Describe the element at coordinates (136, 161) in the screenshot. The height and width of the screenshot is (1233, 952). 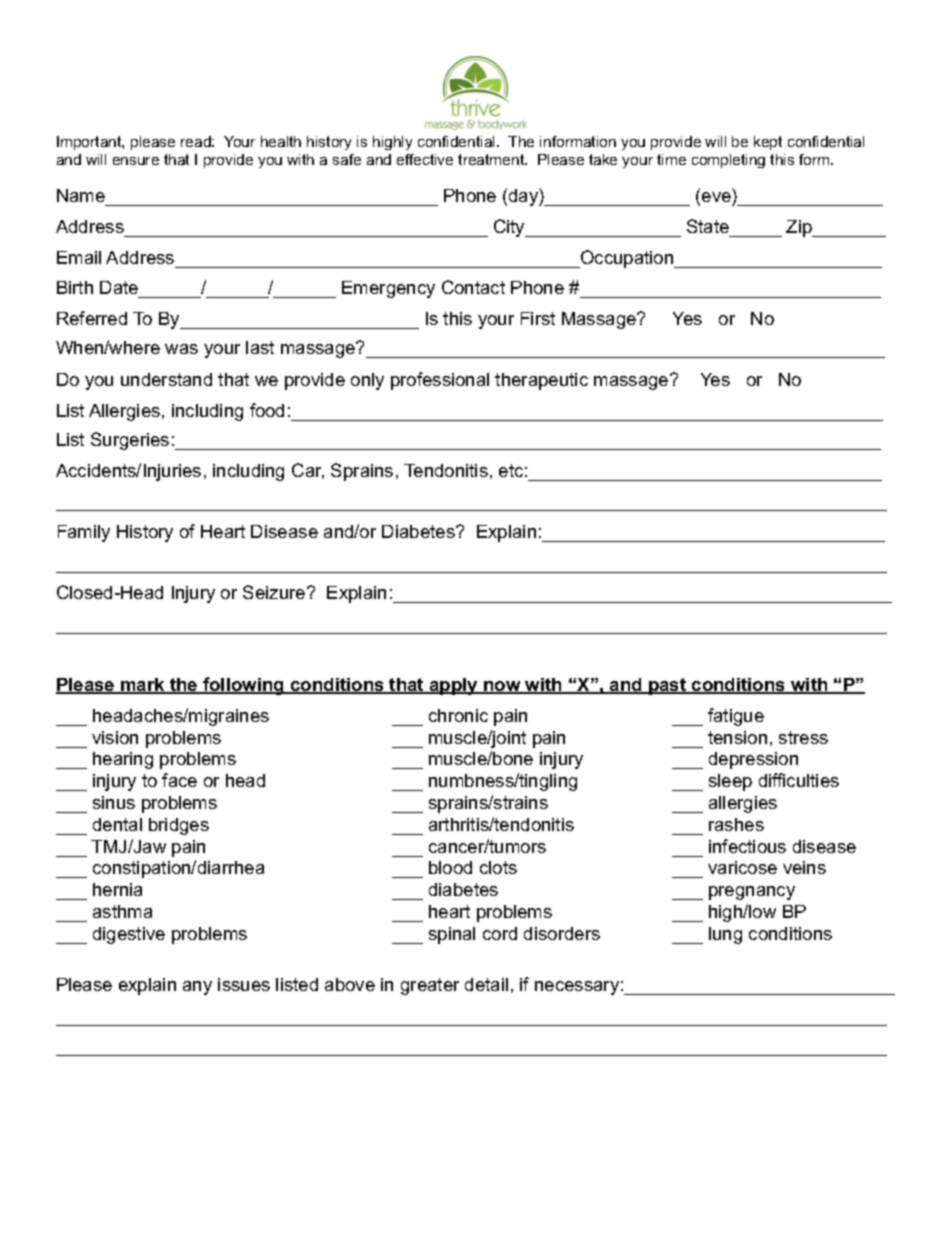
I see `ensure` at that location.
